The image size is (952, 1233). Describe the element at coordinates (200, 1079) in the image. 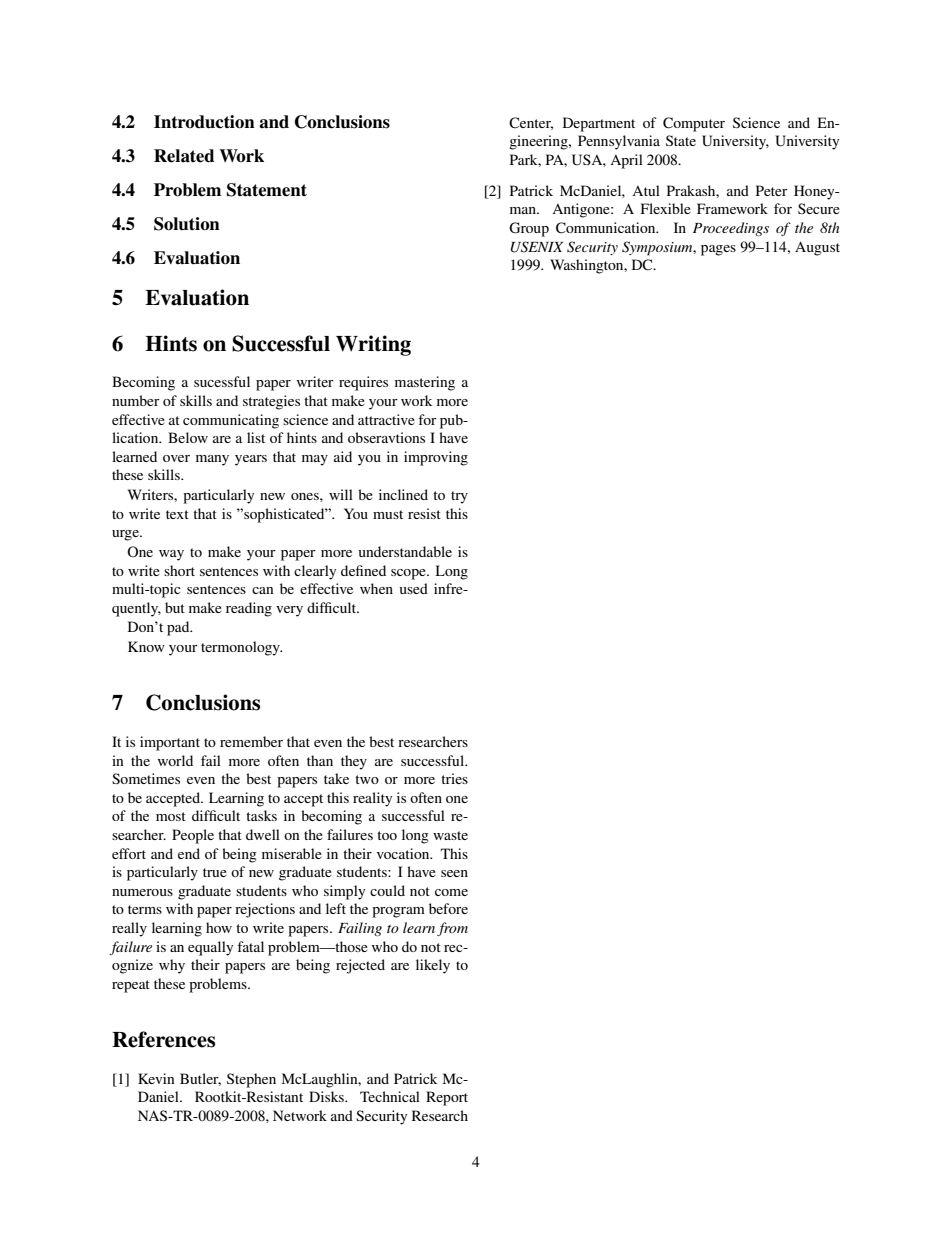

I see `Butler` at that location.
